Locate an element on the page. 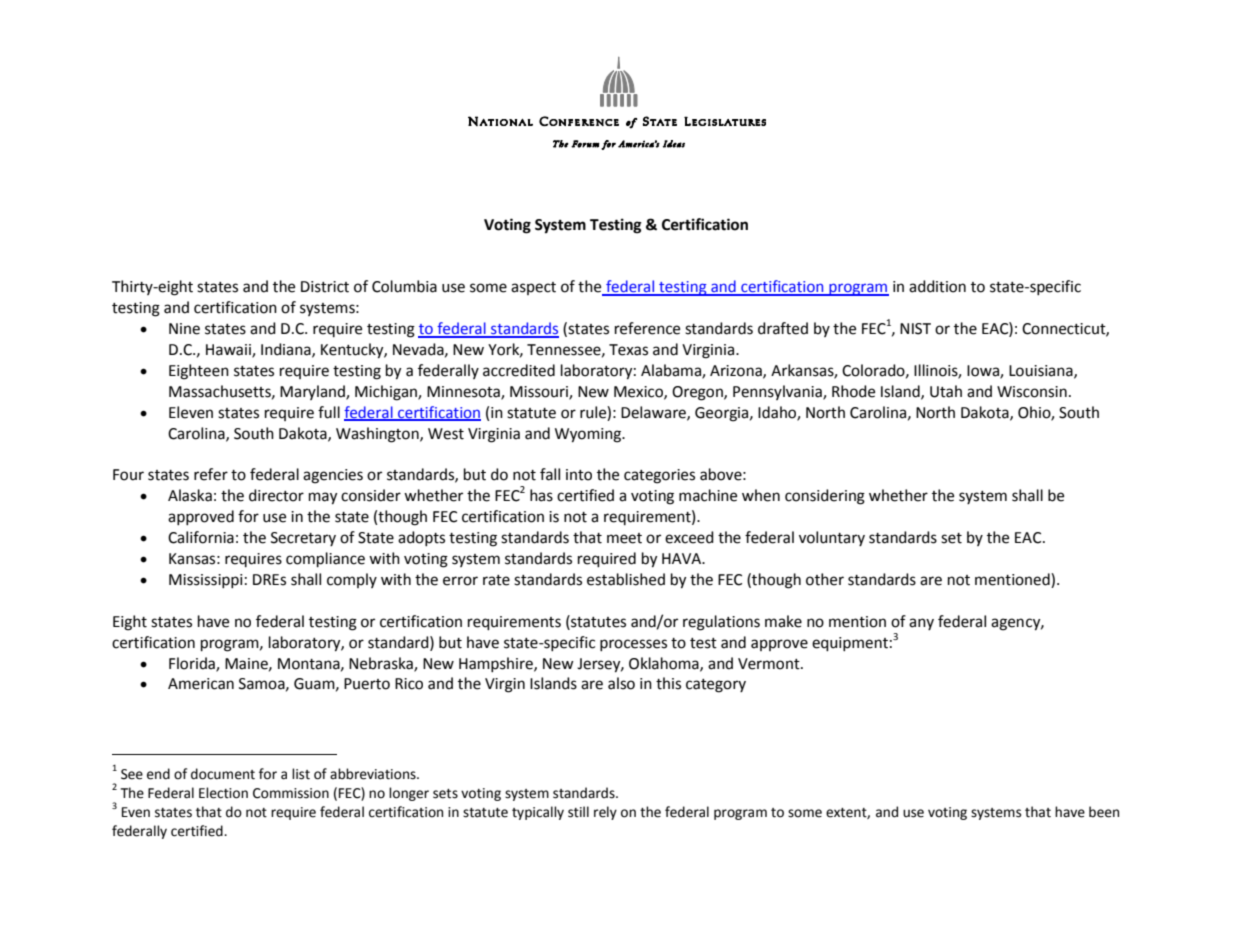 This page has width=1233, height=952. aspect is located at coordinates (533, 288).
